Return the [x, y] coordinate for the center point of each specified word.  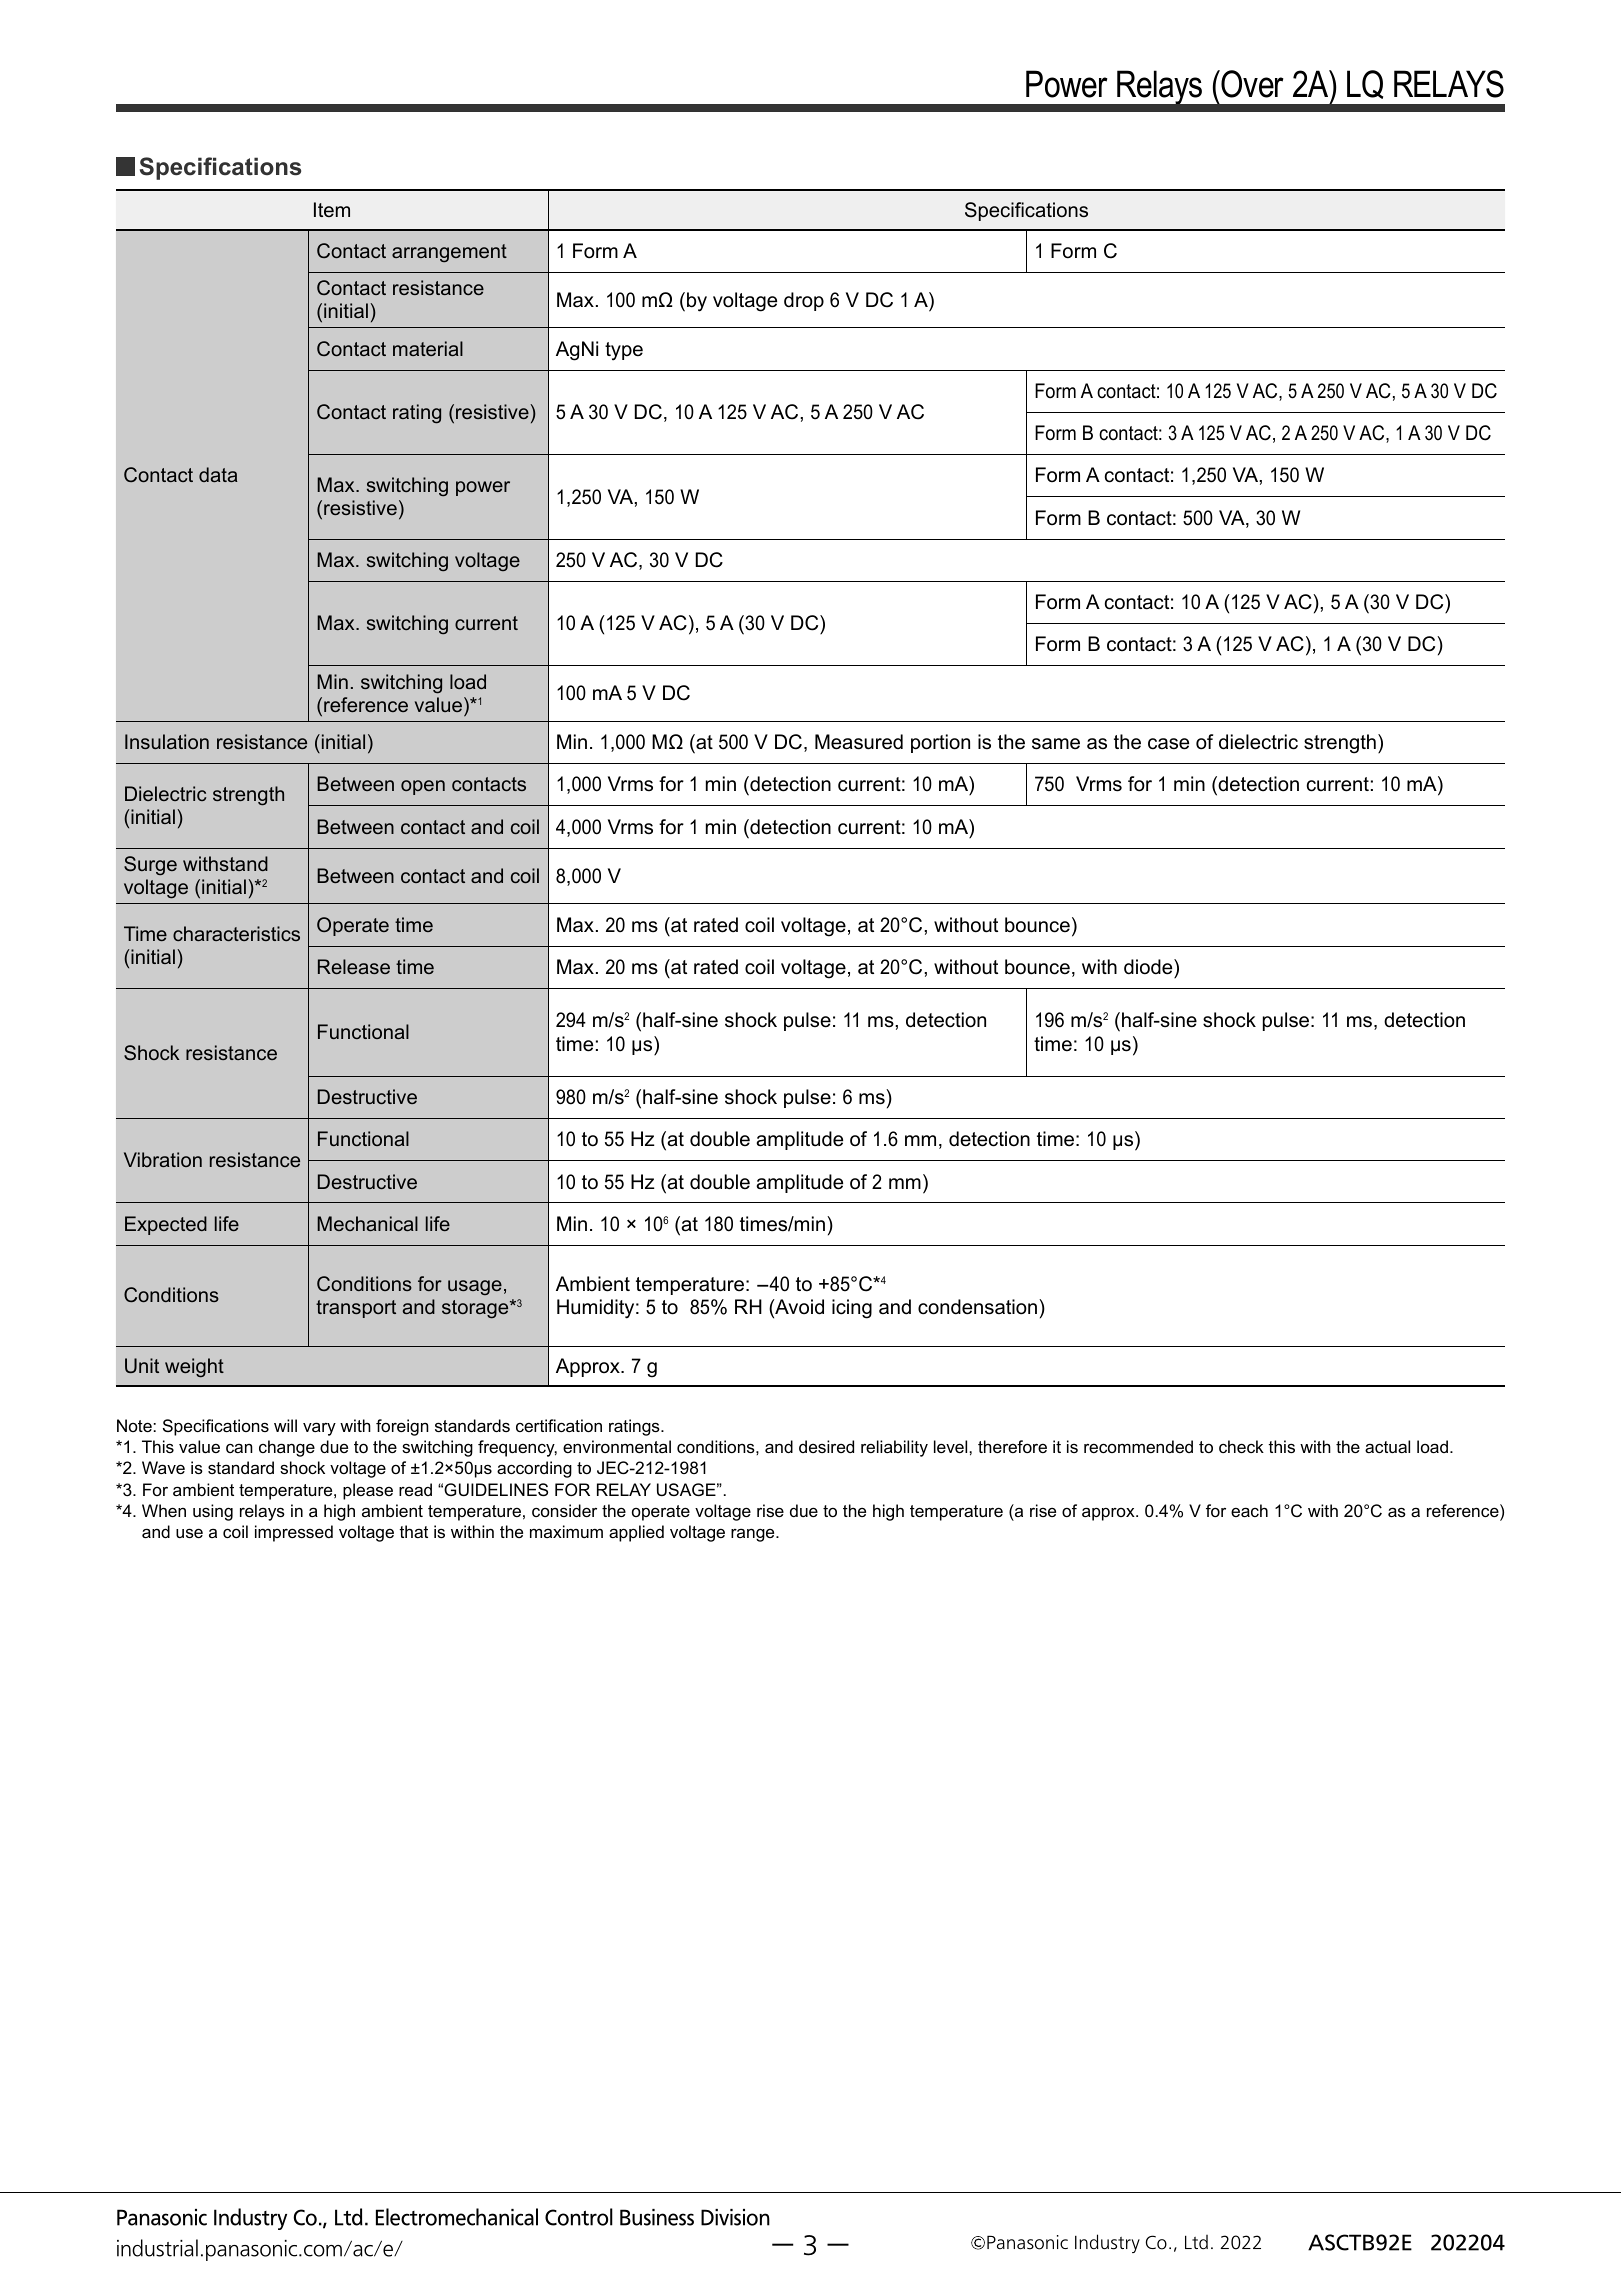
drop [804, 301]
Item [332, 209]
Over [1252, 84]
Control [579, 2217]
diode [1149, 967]
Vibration [163, 1159]
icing [852, 1309]
